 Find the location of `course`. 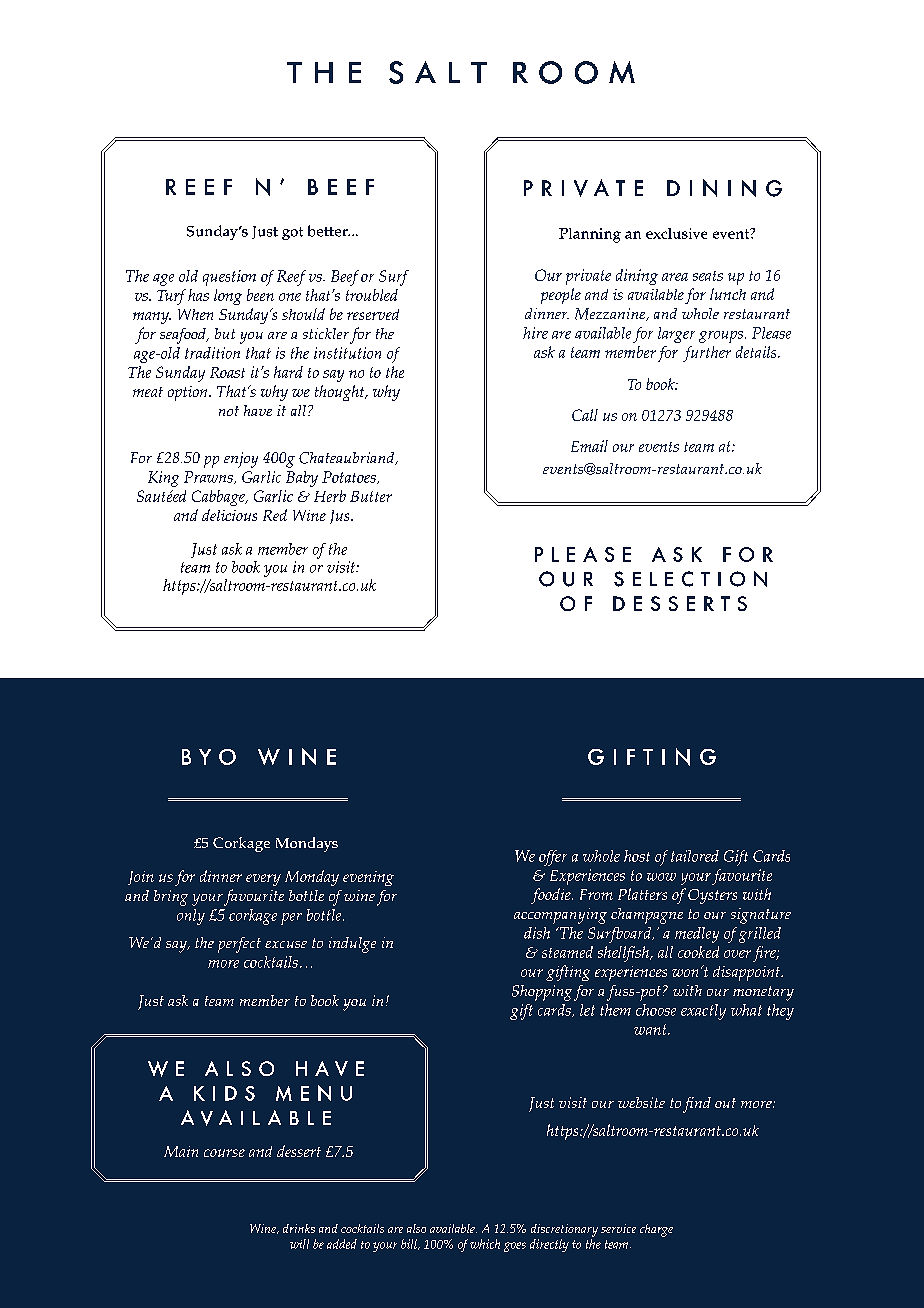

course is located at coordinates (224, 1153).
